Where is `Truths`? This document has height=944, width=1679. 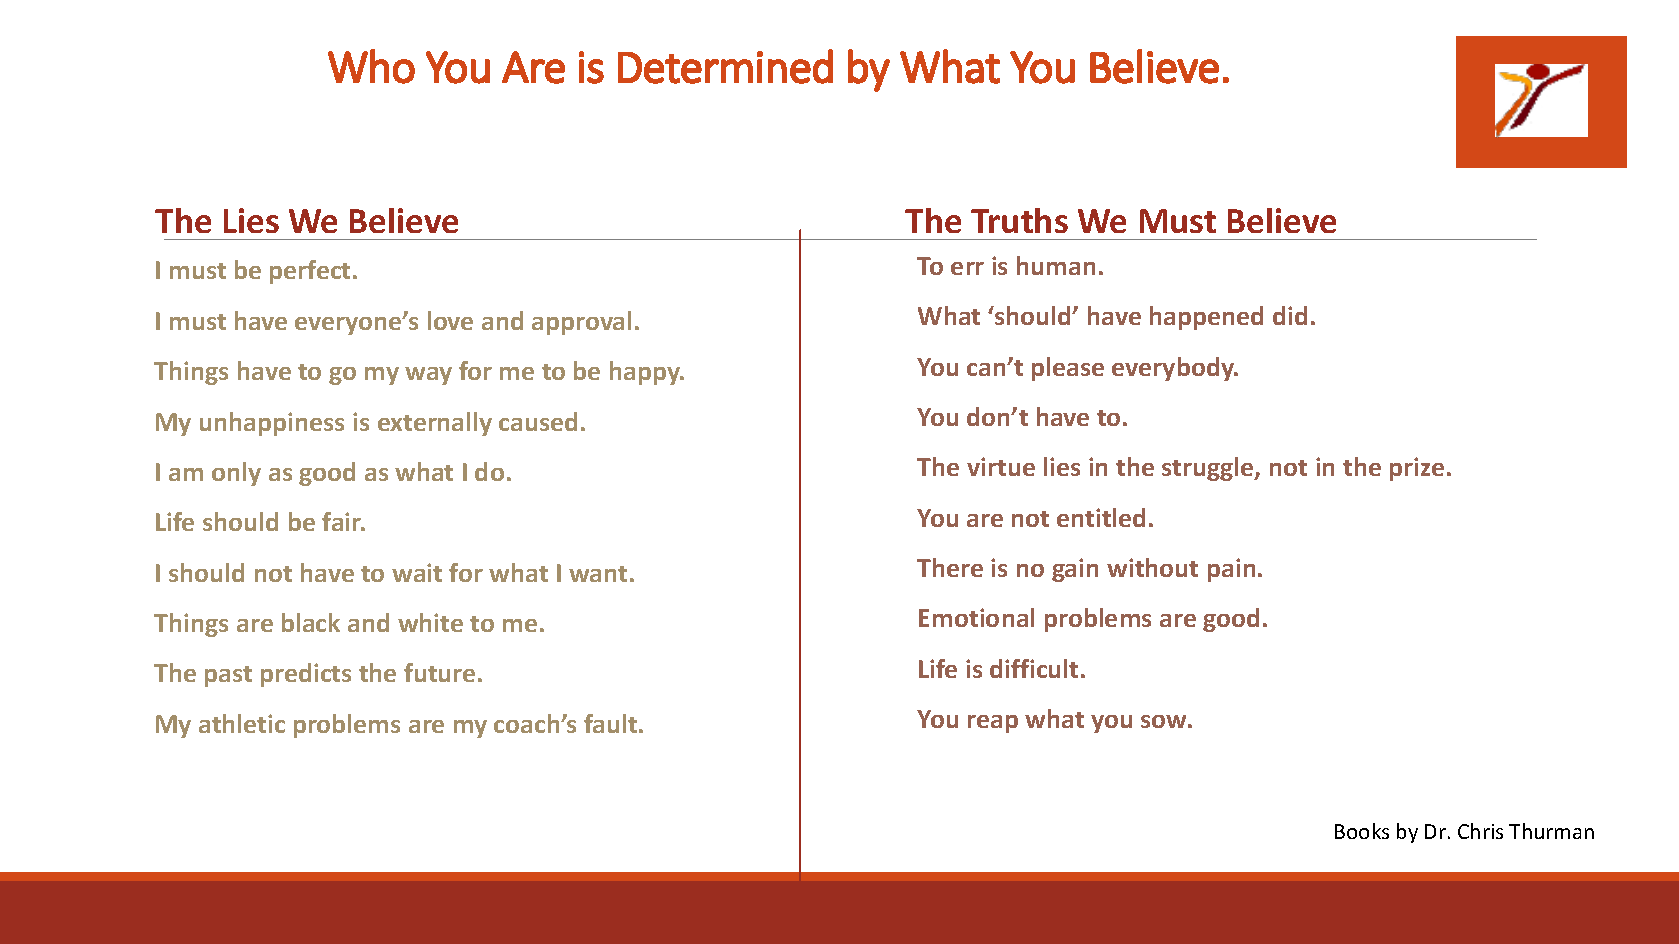
Truths is located at coordinates (1019, 220).
